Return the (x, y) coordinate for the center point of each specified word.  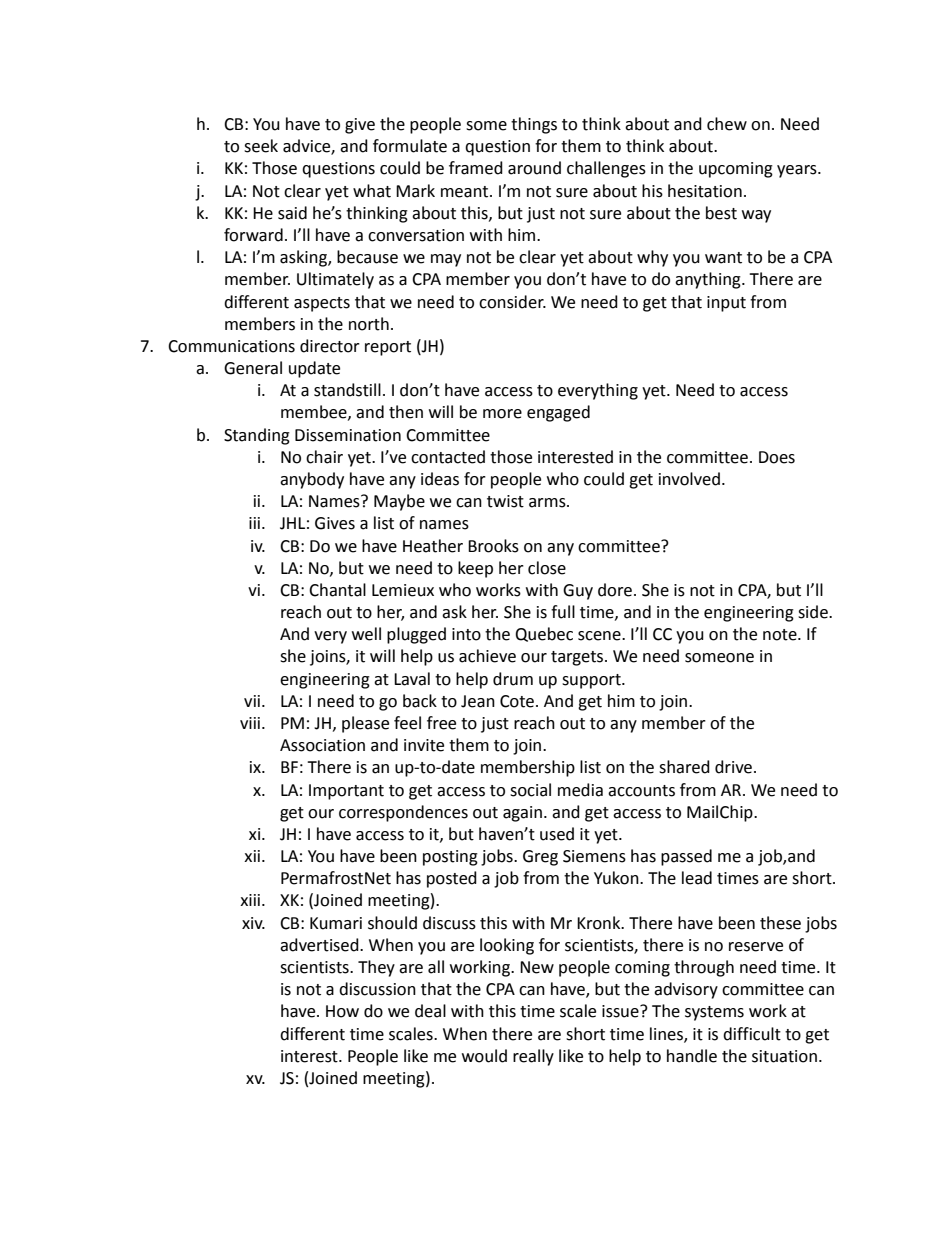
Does (777, 457)
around (534, 168)
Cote (517, 701)
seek (261, 146)
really (533, 1057)
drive (735, 767)
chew (727, 124)
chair (324, 457)
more (502, 414)
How (342, 1011)
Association (322, 745)
